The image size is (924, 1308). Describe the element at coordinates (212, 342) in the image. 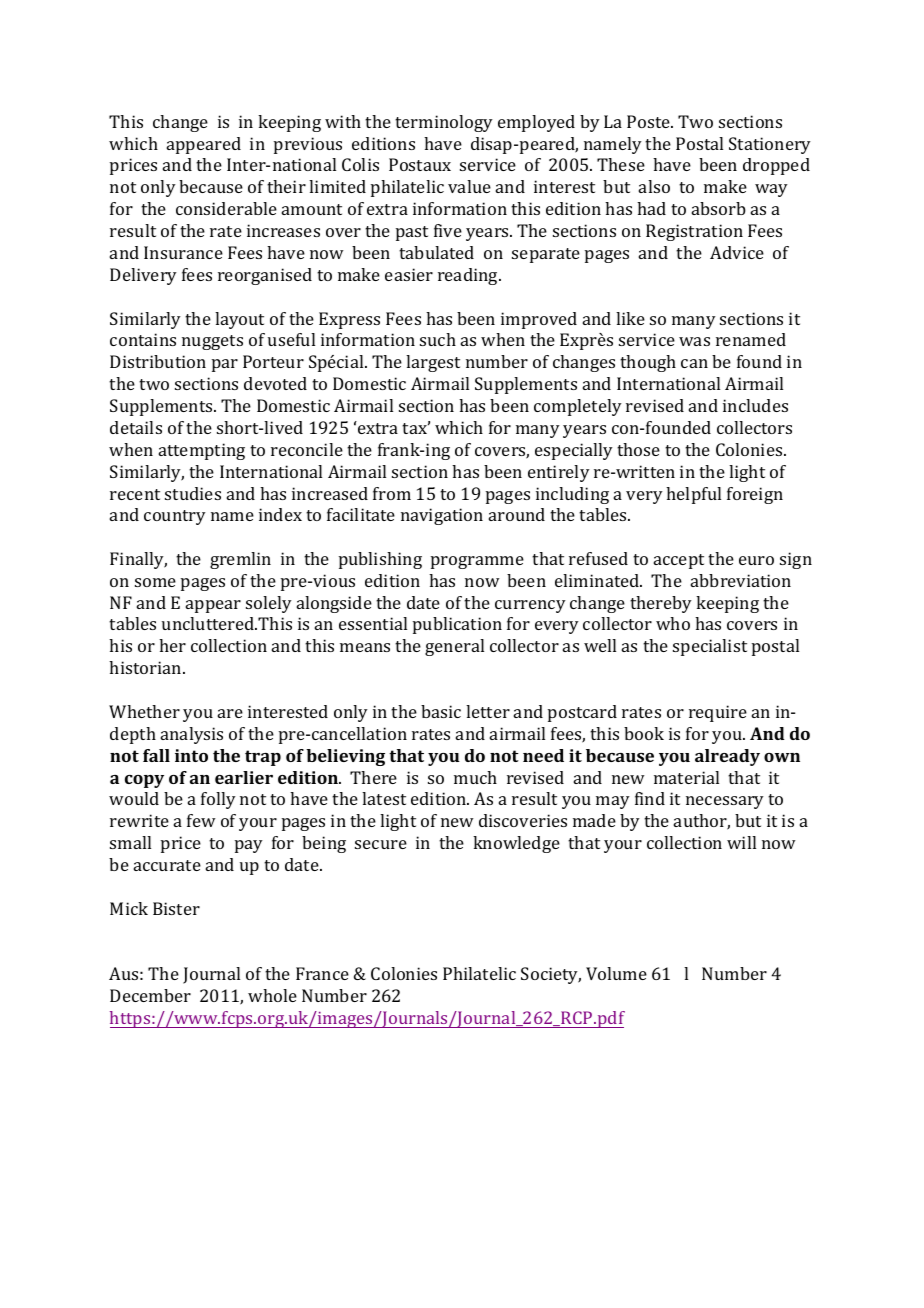

I see `nuggets` at that location.
